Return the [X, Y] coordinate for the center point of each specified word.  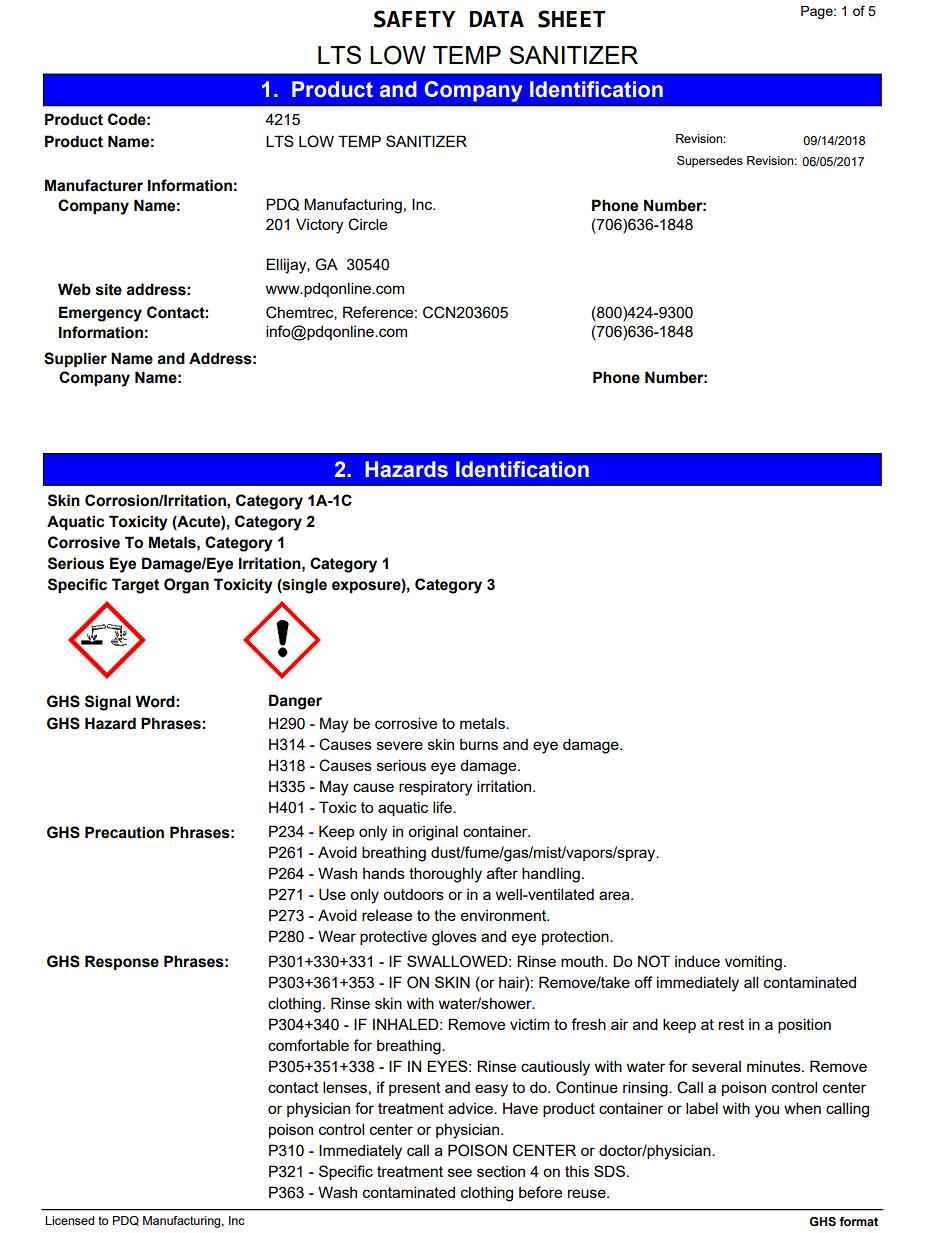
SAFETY [414, 19]
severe [400, 745]
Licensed [69, 1220]
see [460, 1172]
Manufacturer [94, 185]
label [702, 1108]
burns [479, 744]
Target [135, 586]
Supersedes [710, 162]
